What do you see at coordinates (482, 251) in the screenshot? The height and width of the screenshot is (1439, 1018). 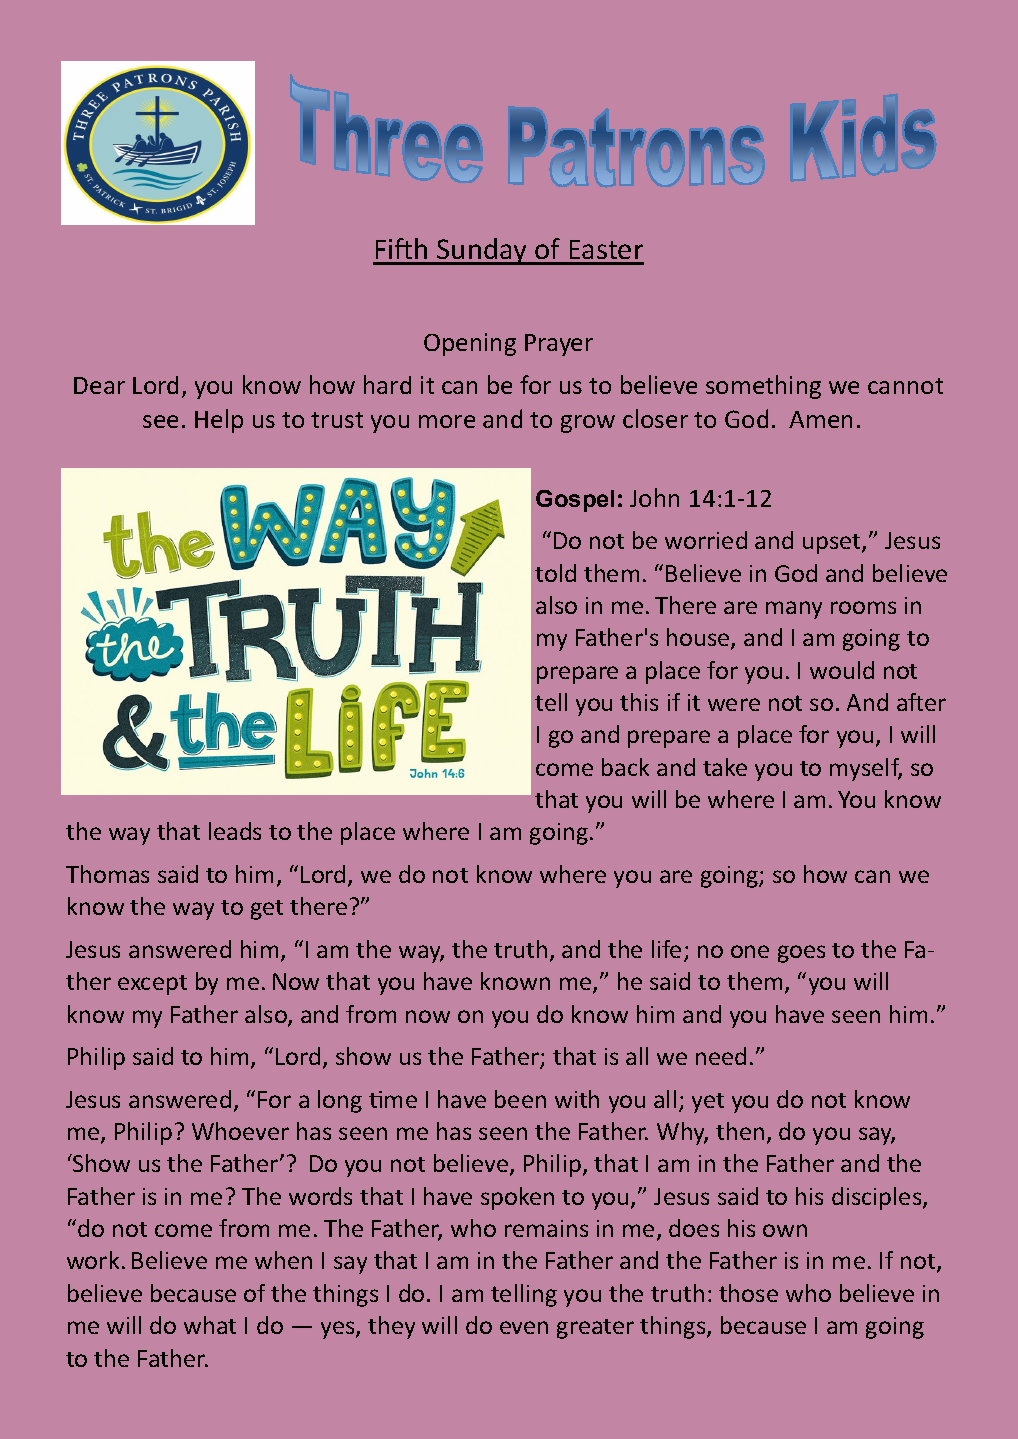 I see `Sunday` at bounding box center [482, 251].
